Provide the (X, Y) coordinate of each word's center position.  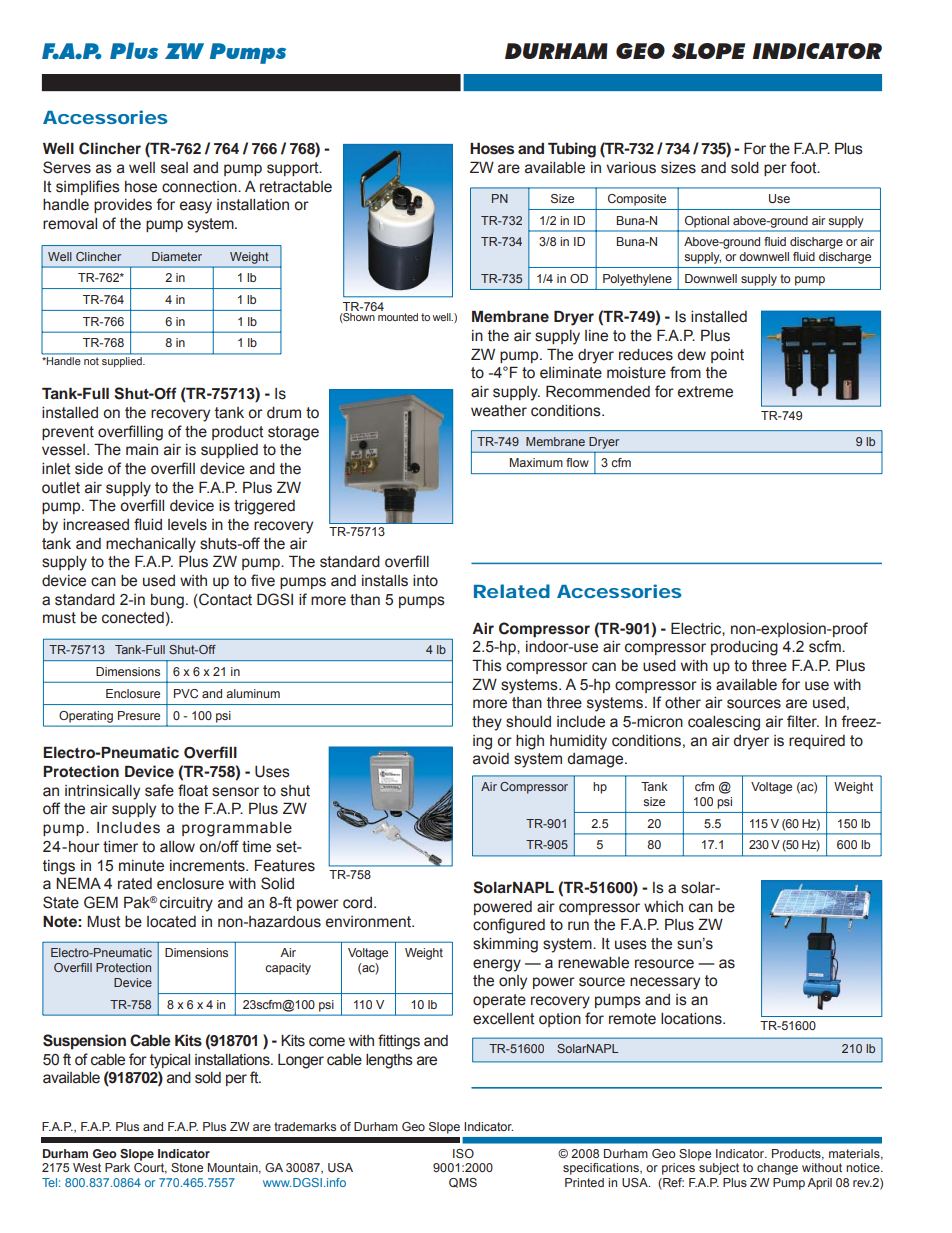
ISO (463, 1153)
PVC (186, 693)
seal (174, 168)
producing (744, 648)
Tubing (572, 150)
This (487, 665)
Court (150, 1168)
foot (804, 167)
